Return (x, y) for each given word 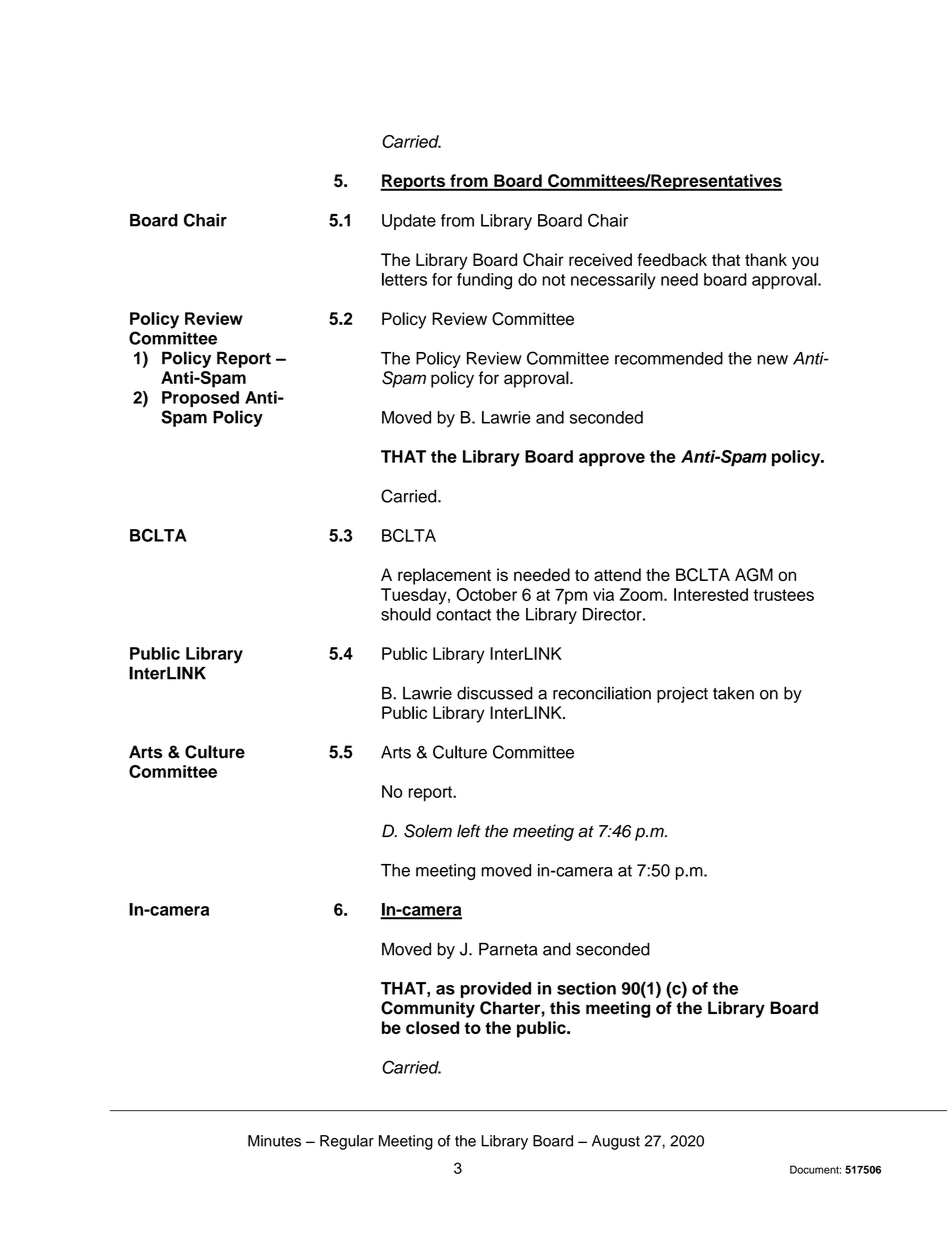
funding (484, 281)
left (469, 831)
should (406, 614)
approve (612, 460)
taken (733, 693)
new (772, 360)
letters (404, 279)
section (586, 988)
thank (766, 259)
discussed (495, 693)
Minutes (274, 1141)
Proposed (200, 399)
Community (428, 1009)
